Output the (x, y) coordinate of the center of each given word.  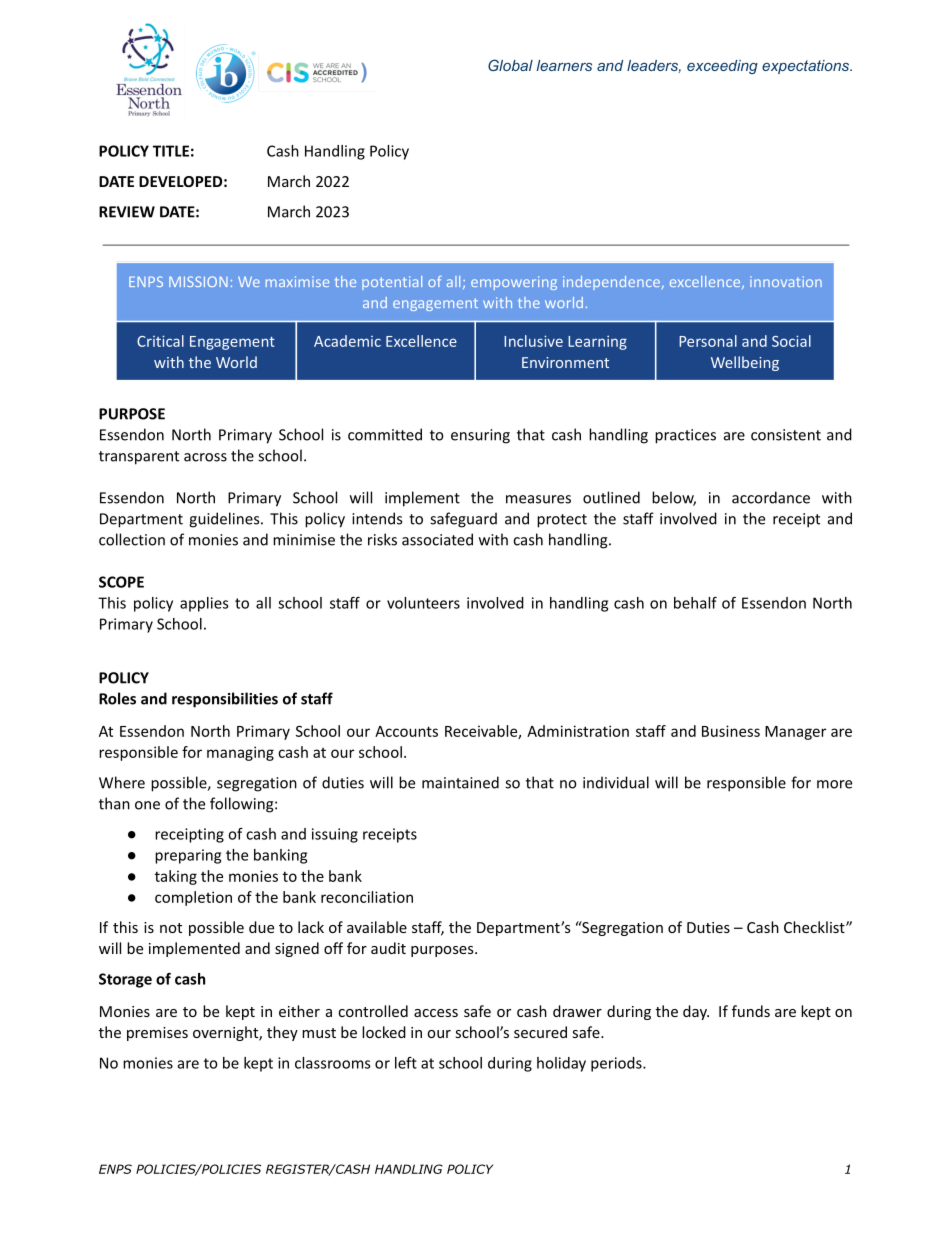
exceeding (722, 67)
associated (437, 539)
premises (157, 1034)
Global (510, 65)
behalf (695, 603)
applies (204, 604)
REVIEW (127, 212)
